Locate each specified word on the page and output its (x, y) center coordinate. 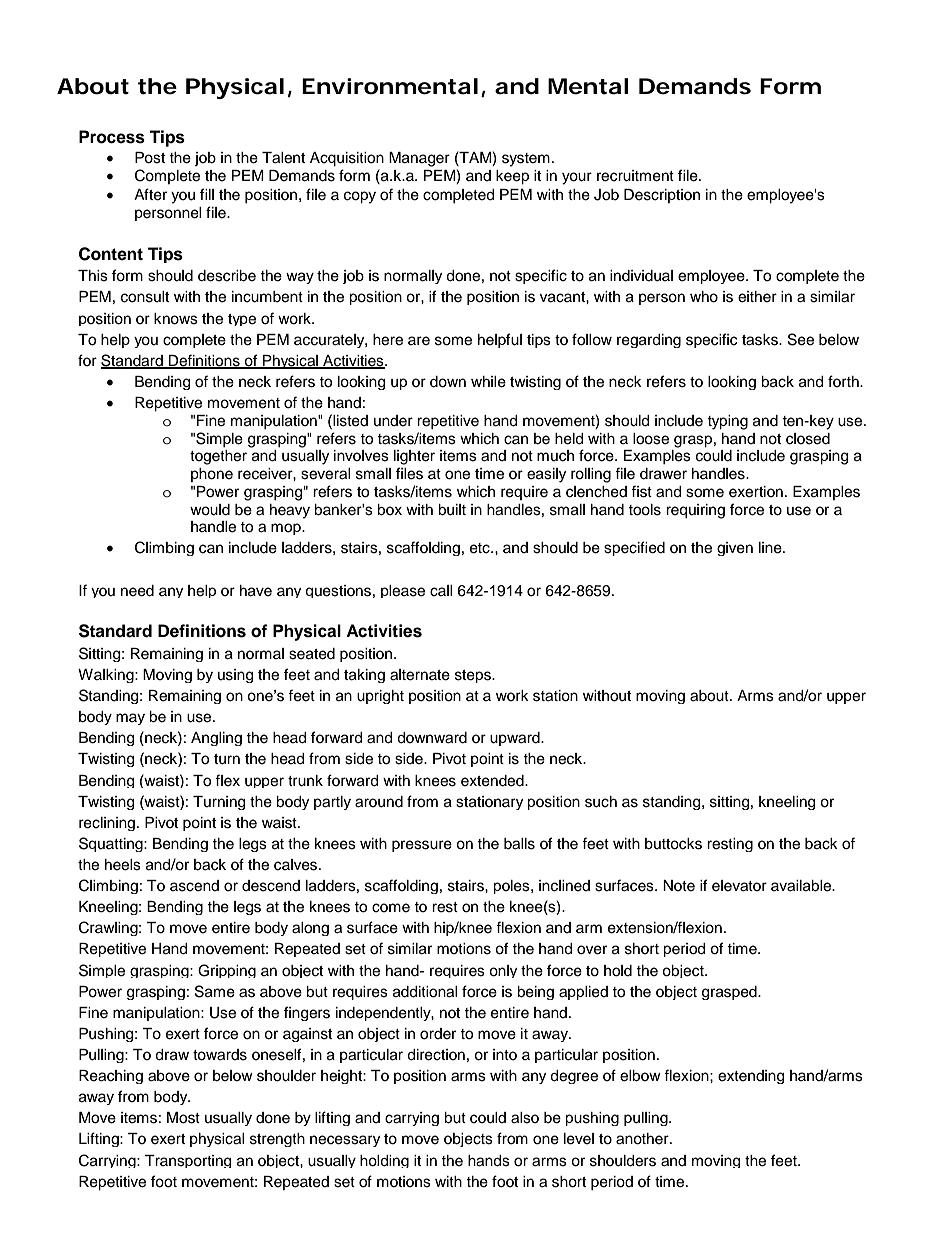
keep (512, 177)
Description (662, 196)
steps (474, 676)
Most (183, 1118)
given (735, 549)
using (235, 676)
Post (150, 158)
